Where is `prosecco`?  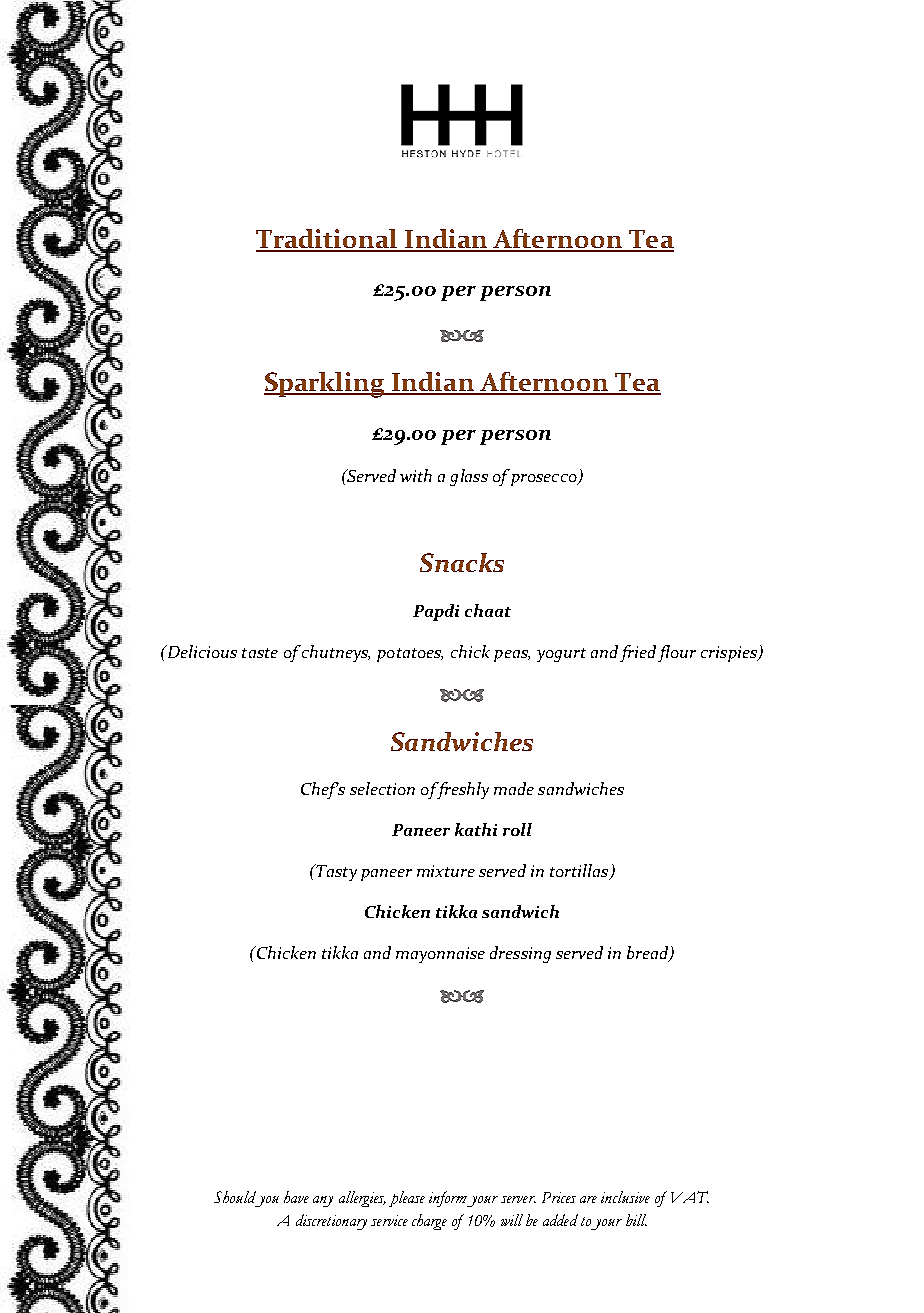 prosecco is located at coordinates (545, 480).
